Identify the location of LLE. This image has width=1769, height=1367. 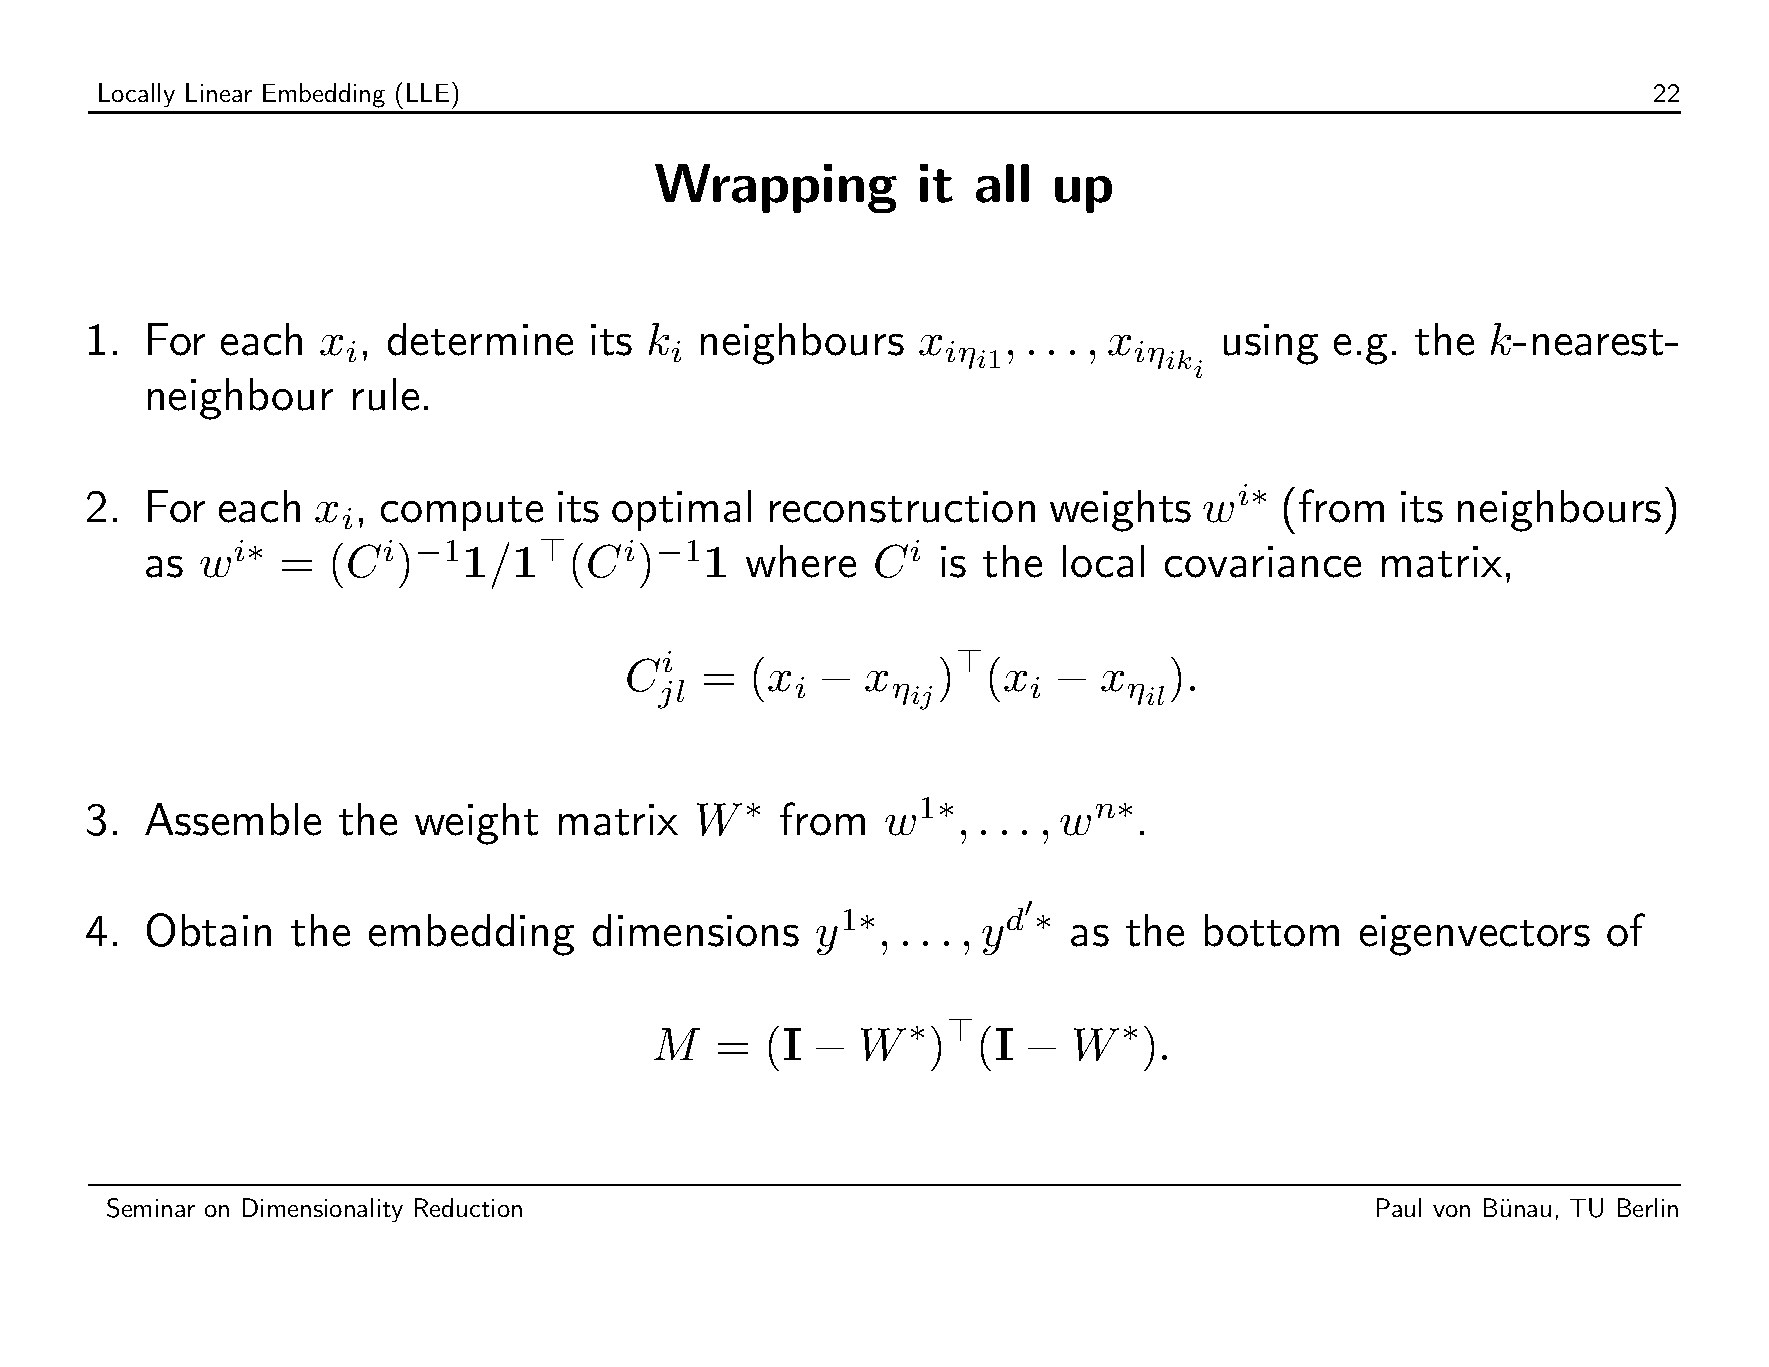
(428, 92).
